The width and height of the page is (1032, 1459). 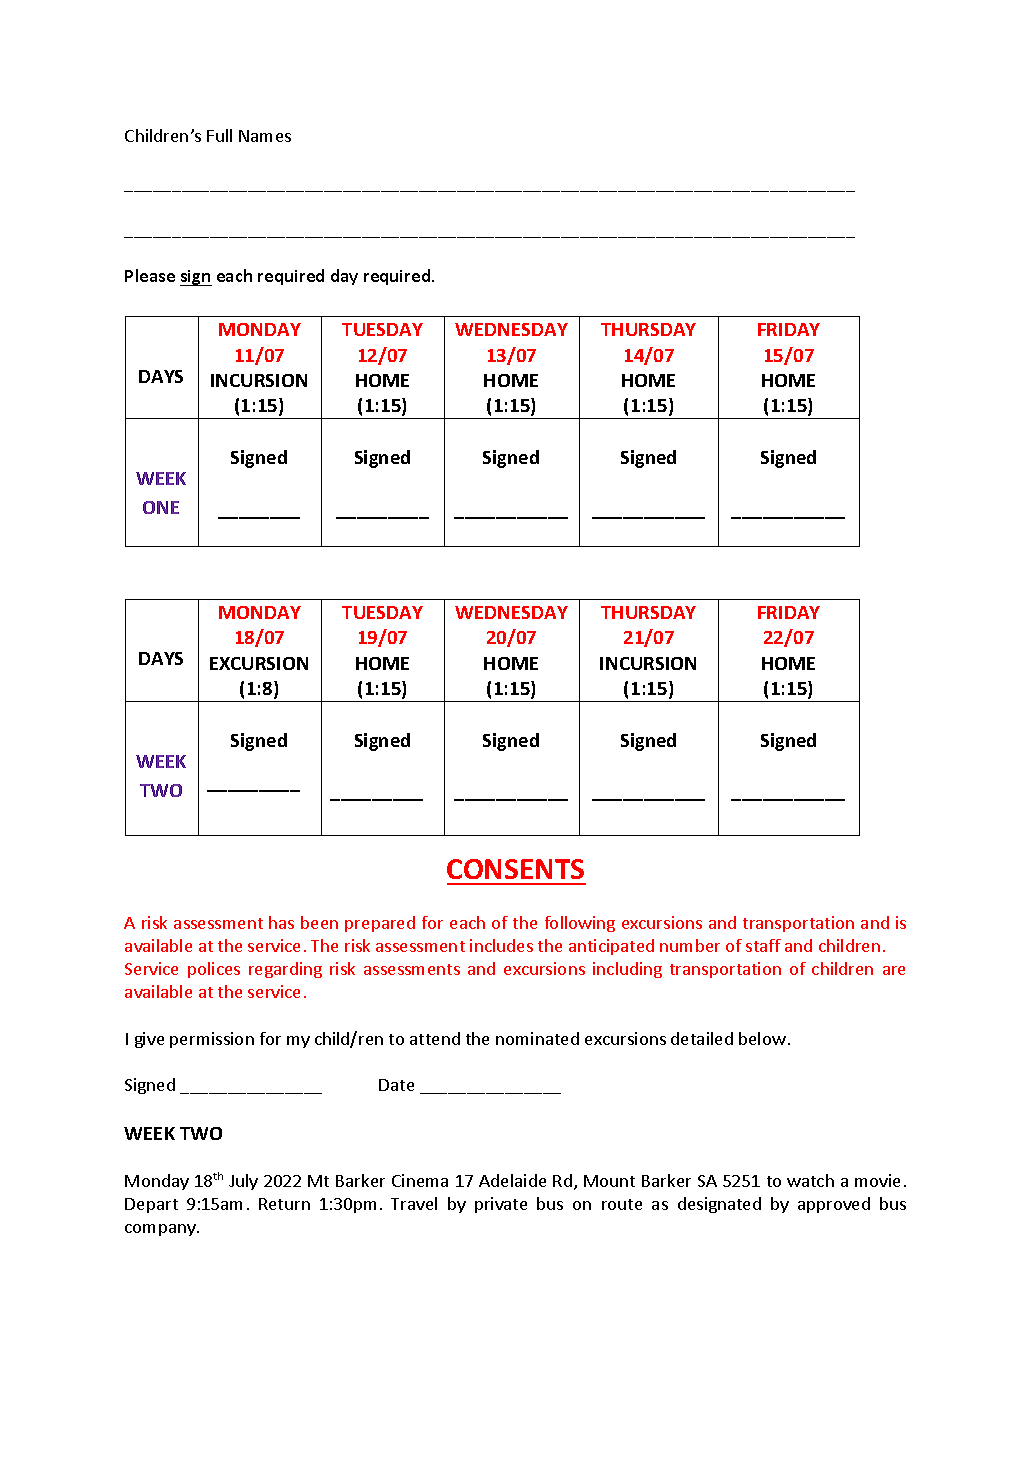 I want to click on staff, so click(x=763, y=945).
